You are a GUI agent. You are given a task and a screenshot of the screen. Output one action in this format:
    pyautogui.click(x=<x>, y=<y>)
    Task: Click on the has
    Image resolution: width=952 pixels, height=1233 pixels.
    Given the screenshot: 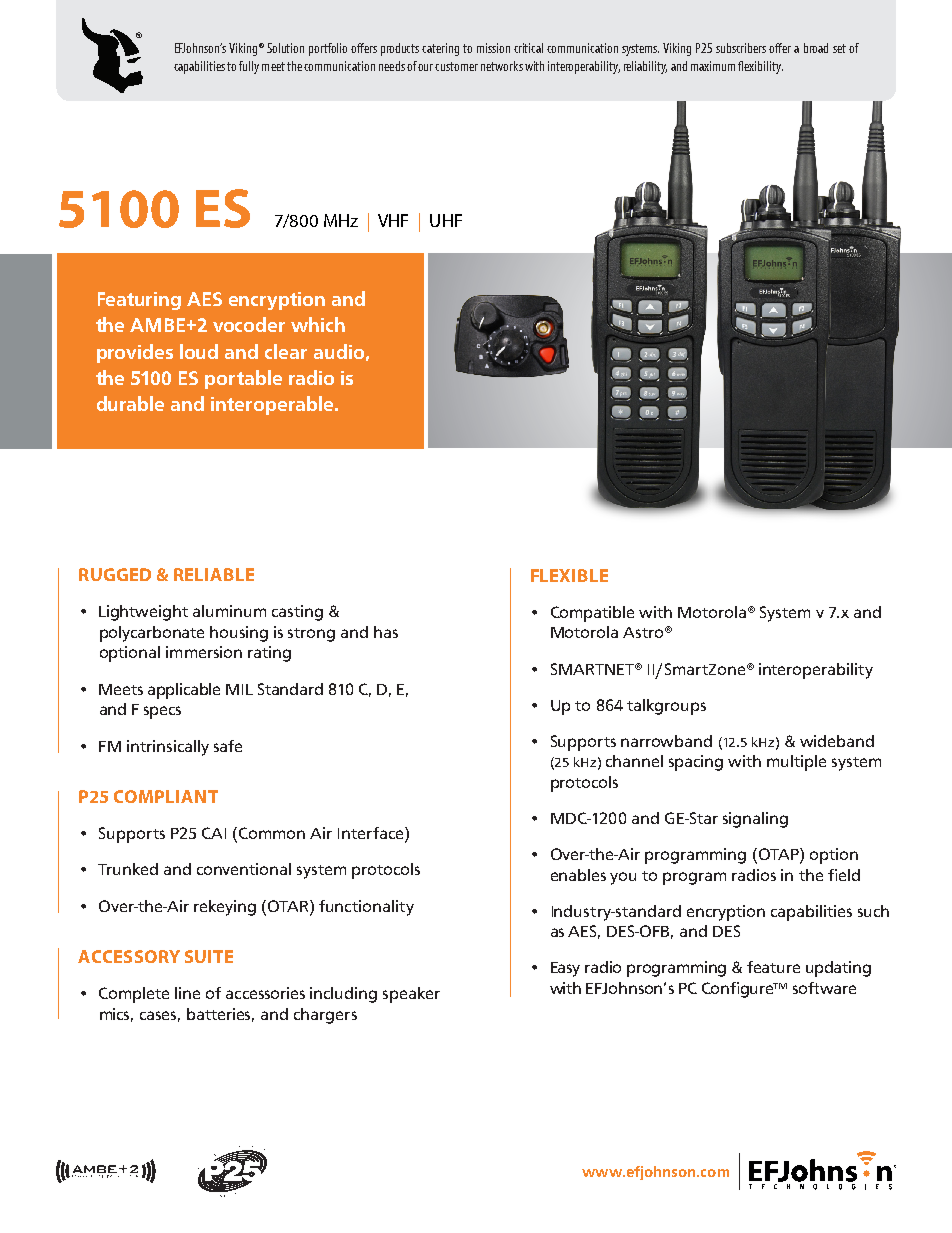 What is the action you would take?
    pyautogui.click(x=386, y=632)
